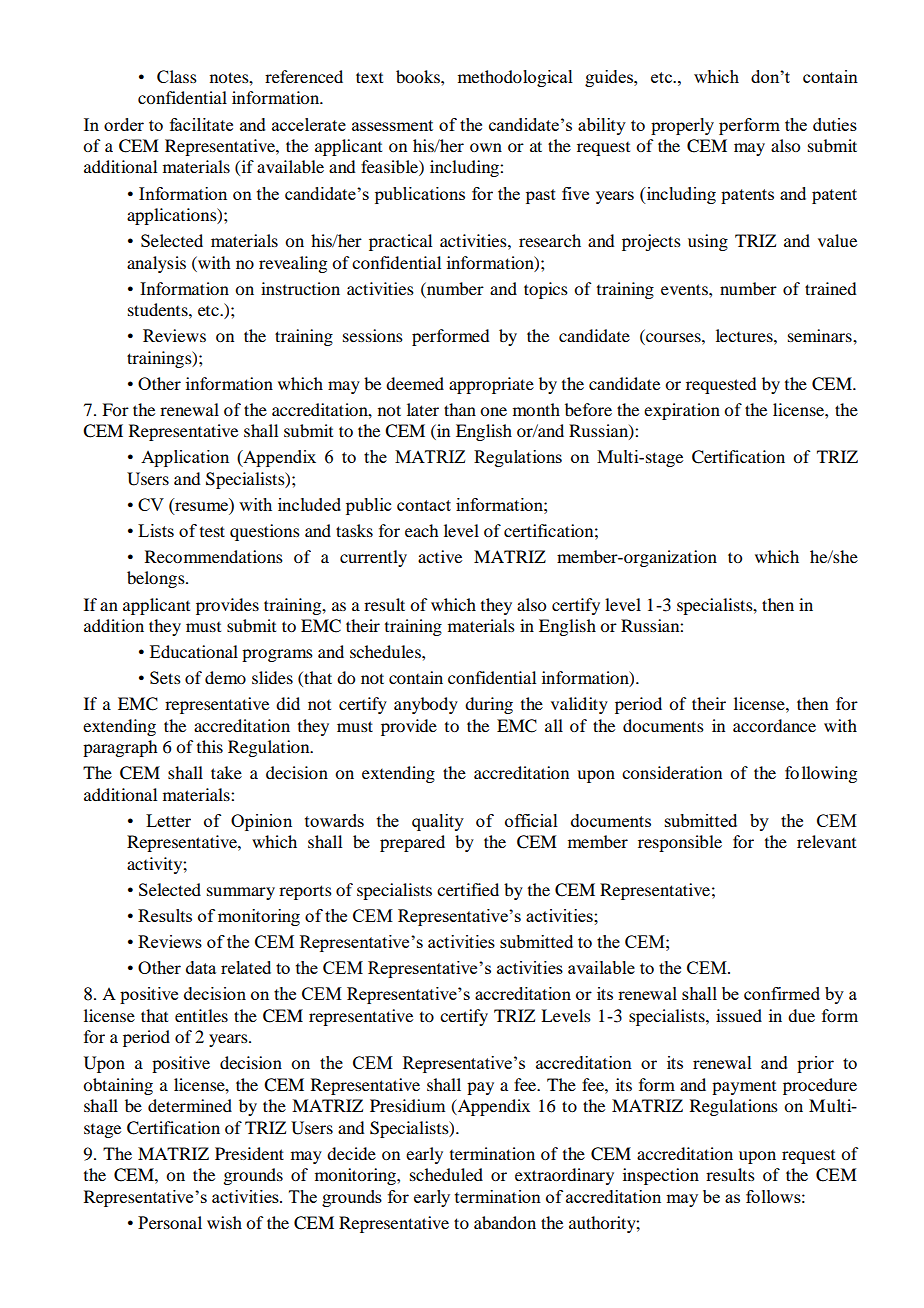  I want to click on facilitate, so click(201, 124).
